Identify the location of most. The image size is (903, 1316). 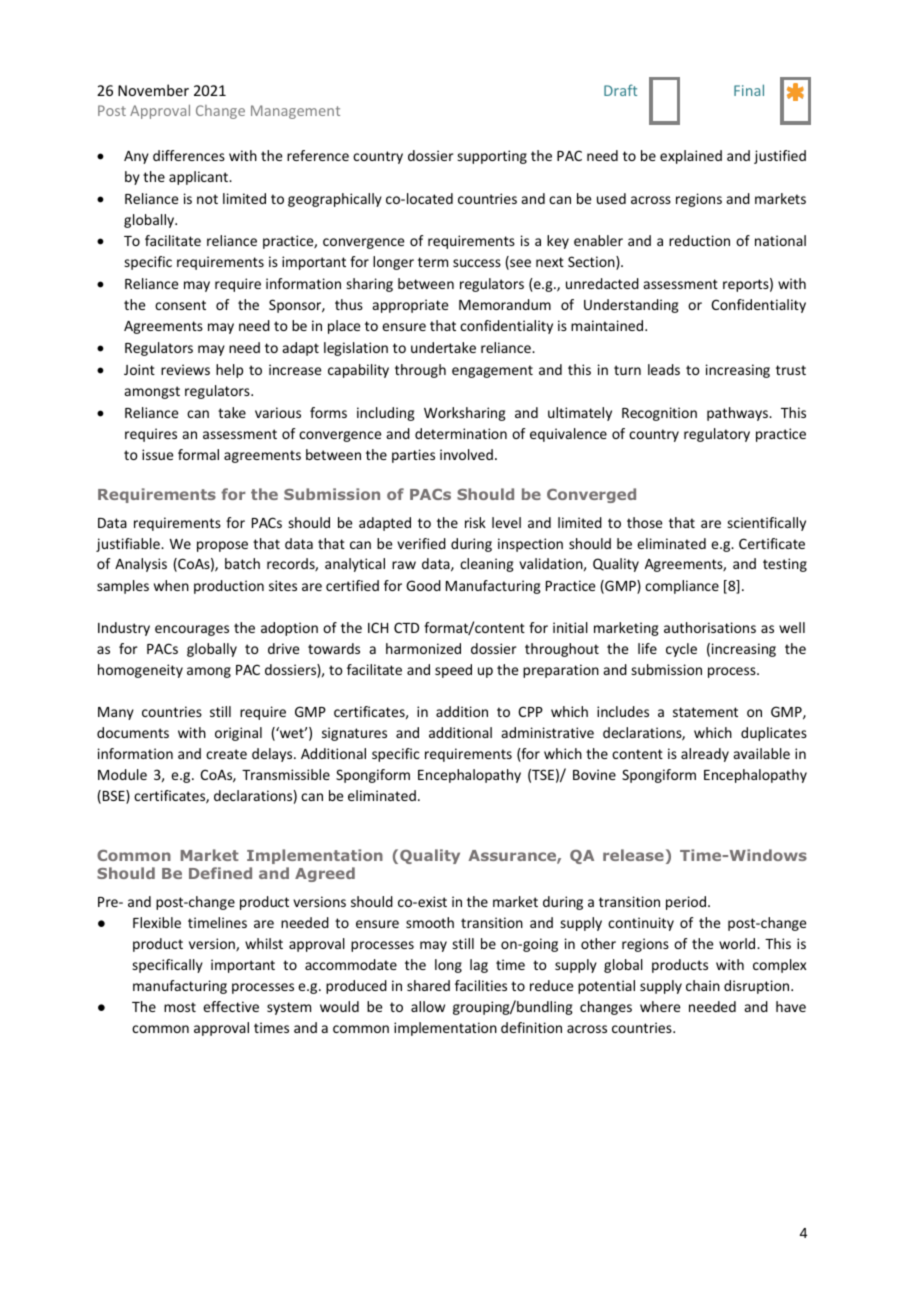
(180, 1007).
